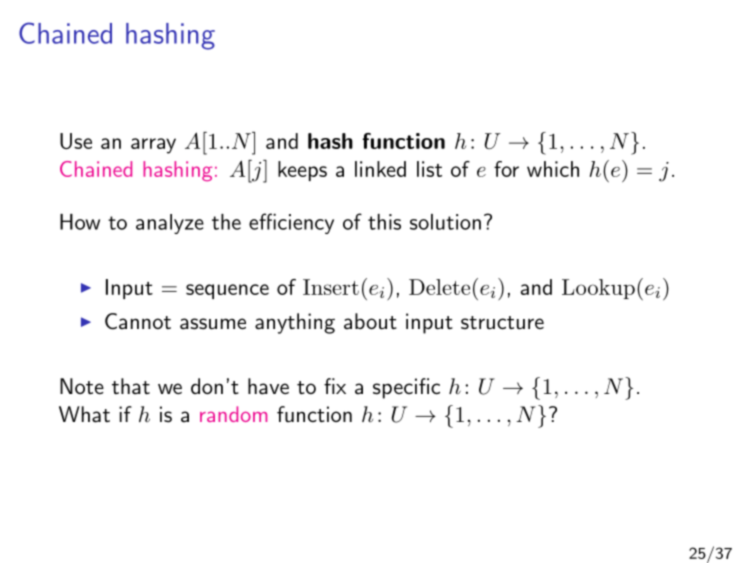  I want to click on analyze, so click(170, 224).
